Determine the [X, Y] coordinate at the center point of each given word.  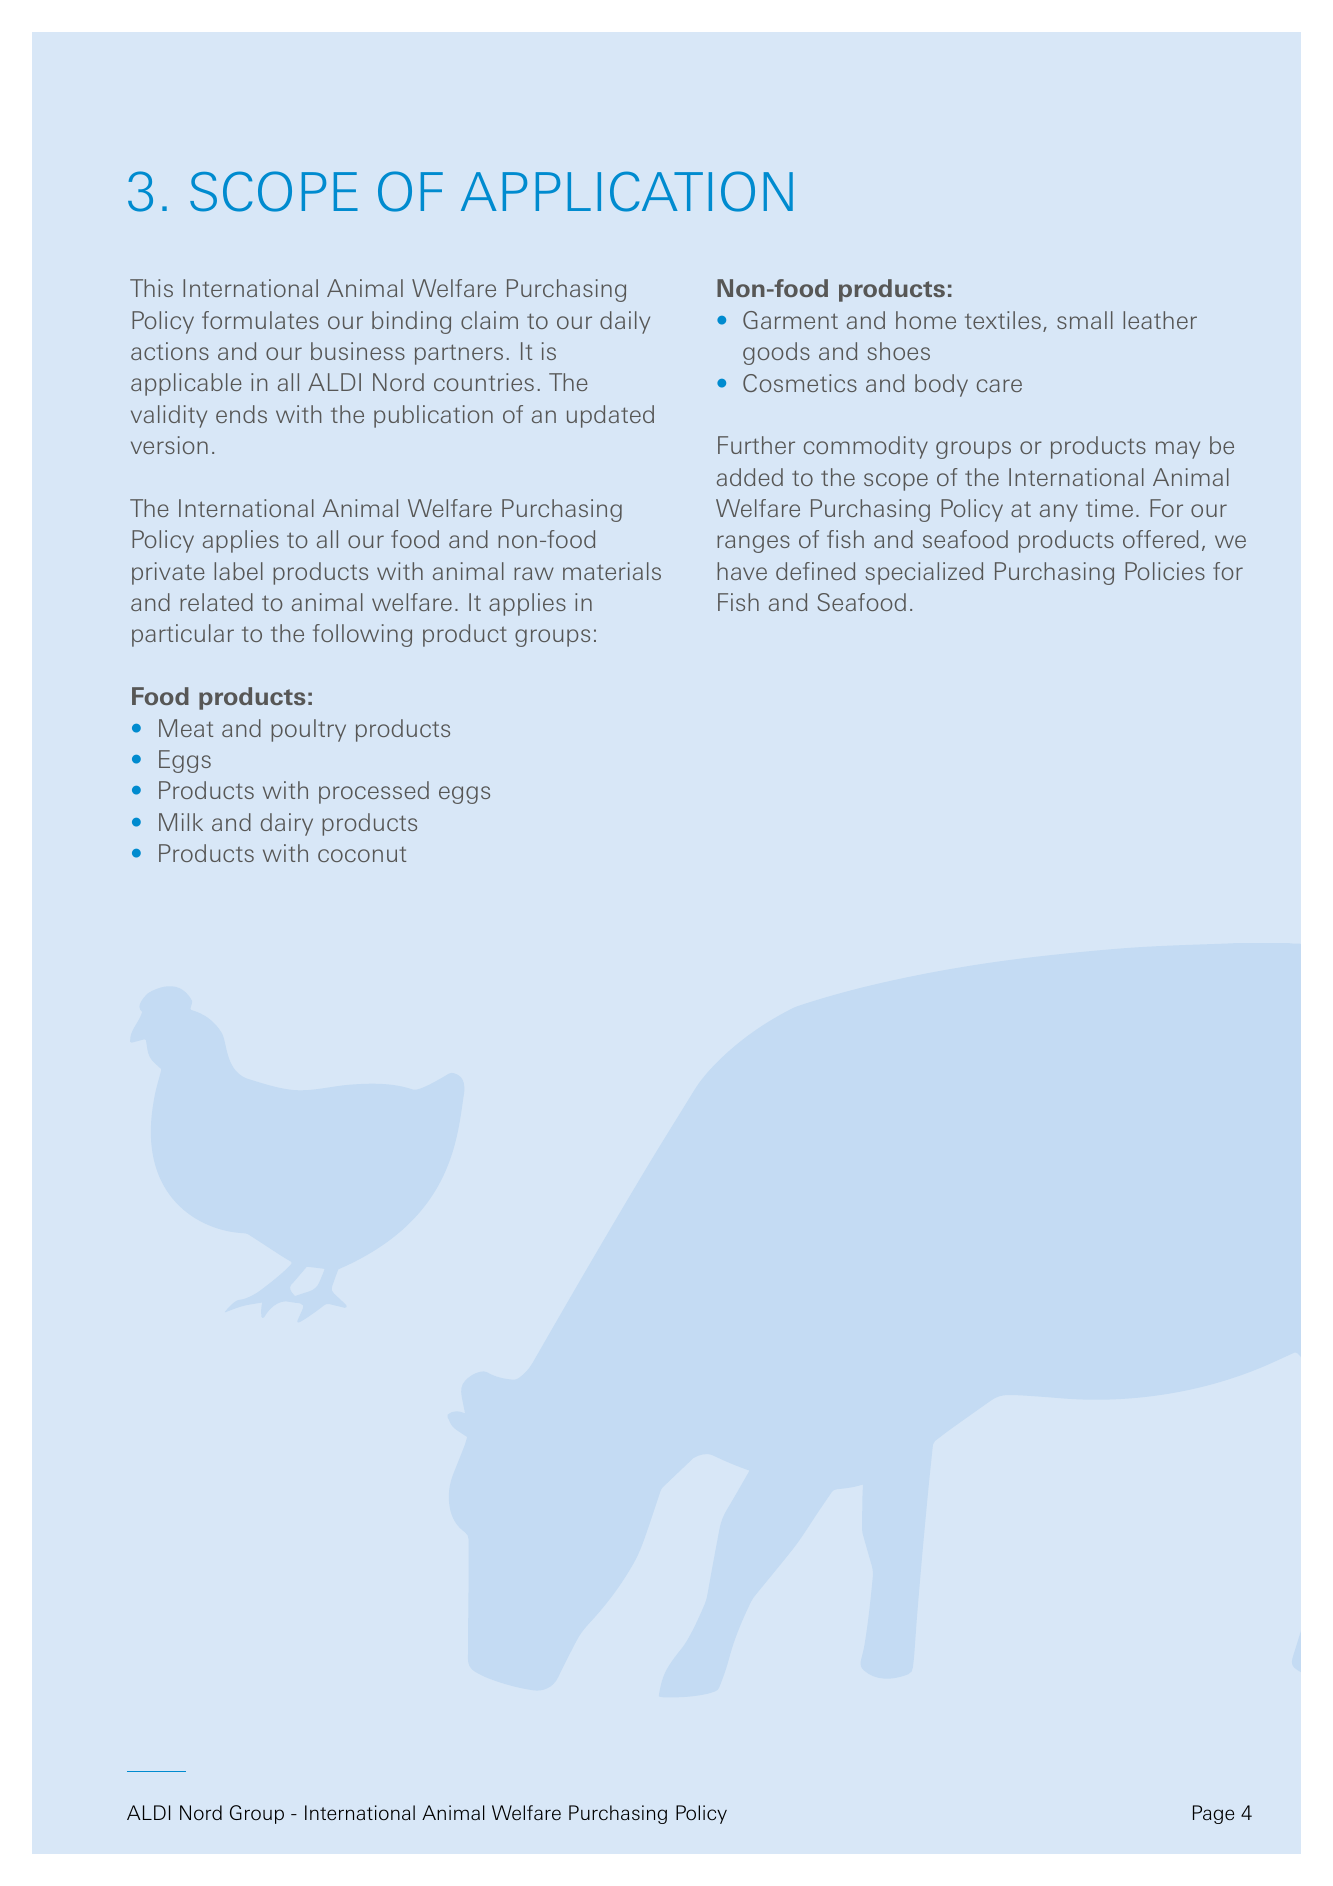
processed [374, 792]
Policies [1165, 571]
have [742, 571]
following [362, 635]
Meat [186, 728]
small [1085, 320]
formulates [260, 320]
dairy [287, 824]
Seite [1213, 1814]
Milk [181, 822]
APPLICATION [627, 191]
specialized [924, 573]
